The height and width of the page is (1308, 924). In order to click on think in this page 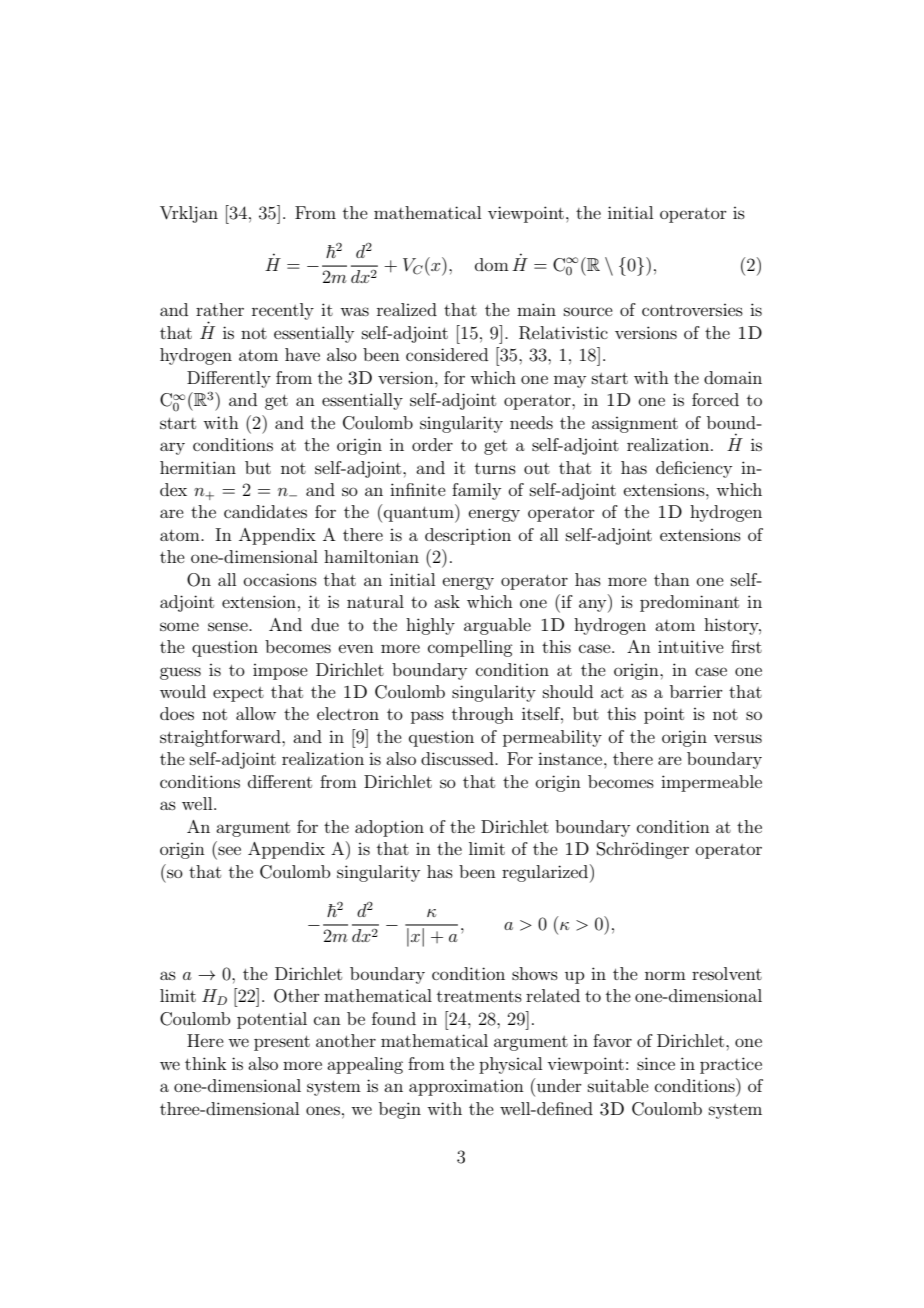, I will do `click(206, 1063)`.
